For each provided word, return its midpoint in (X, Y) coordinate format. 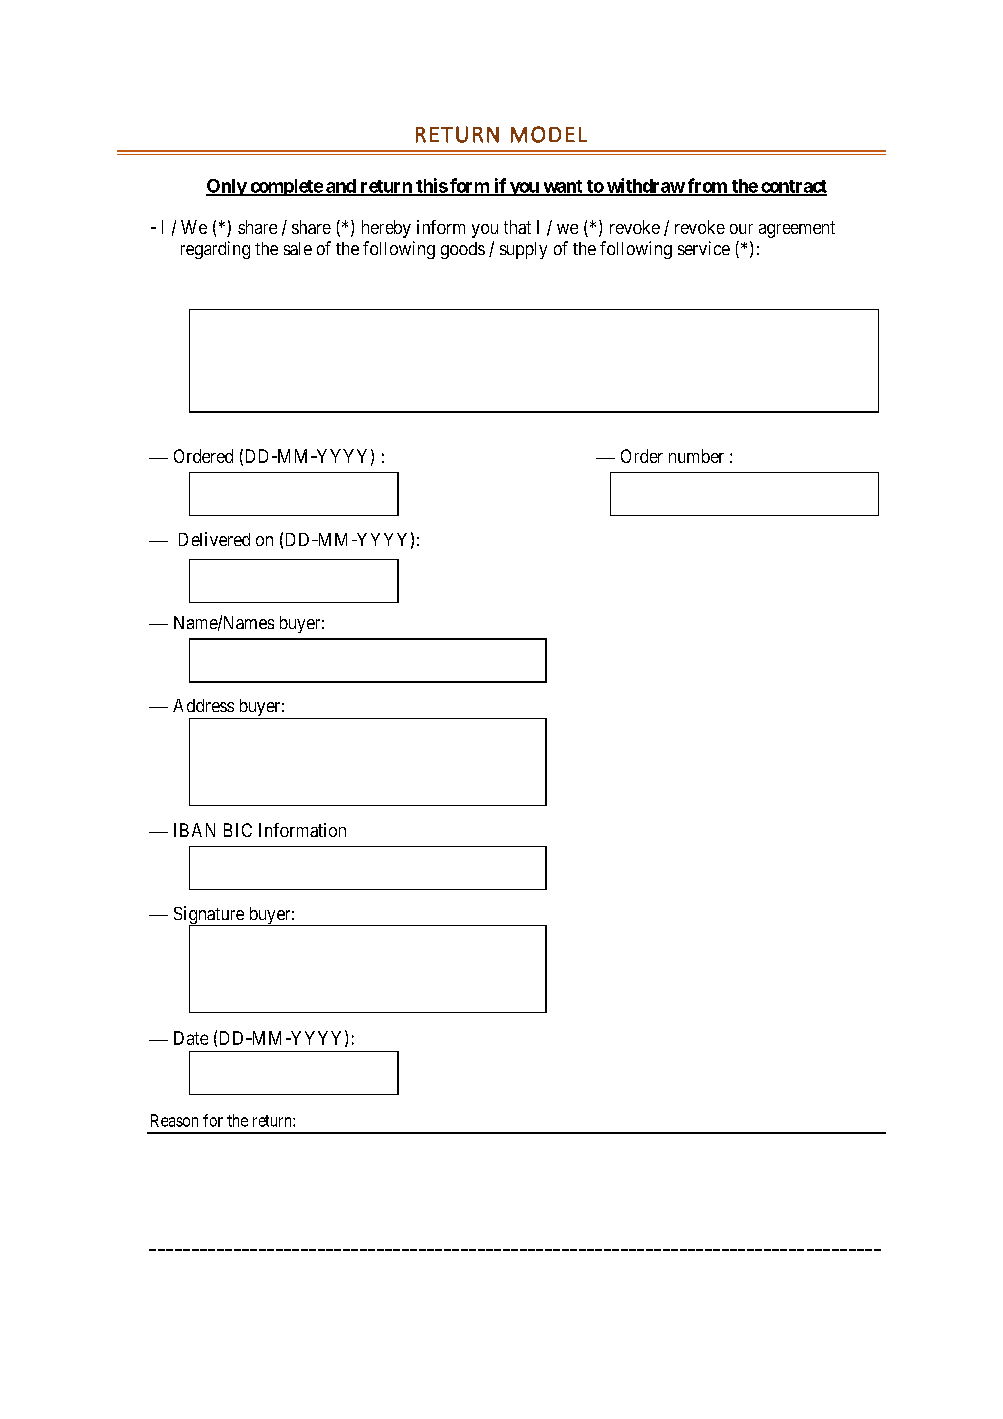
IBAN (194, 830)
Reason (174, 1120)
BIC (238, 830)
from (707, 186)
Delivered (214, 539)
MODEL (549, 134)
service (704, 248)
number (696, 456)
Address (203, 705)
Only (227, 187)
